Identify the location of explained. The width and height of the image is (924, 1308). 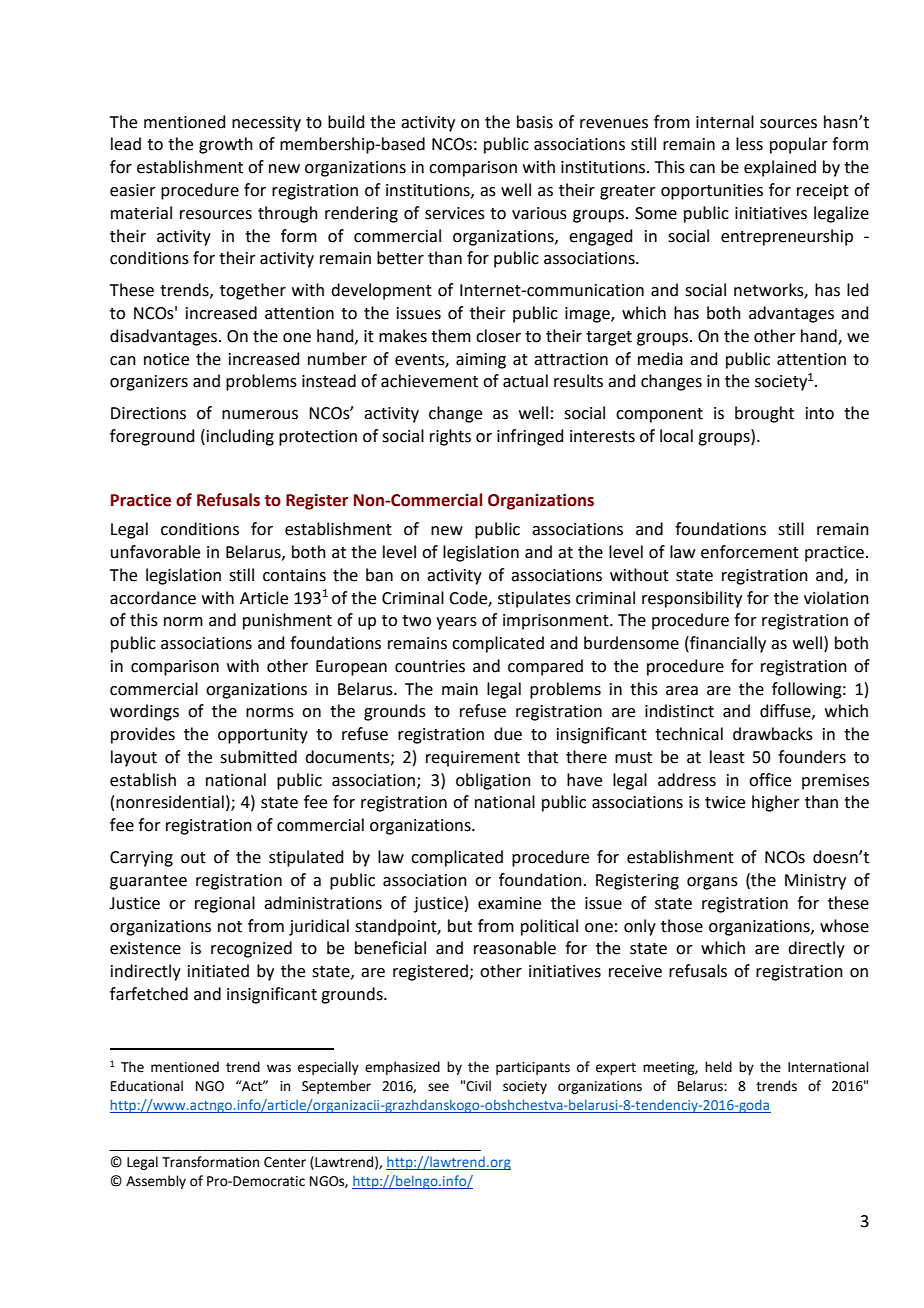
(780, 168).
